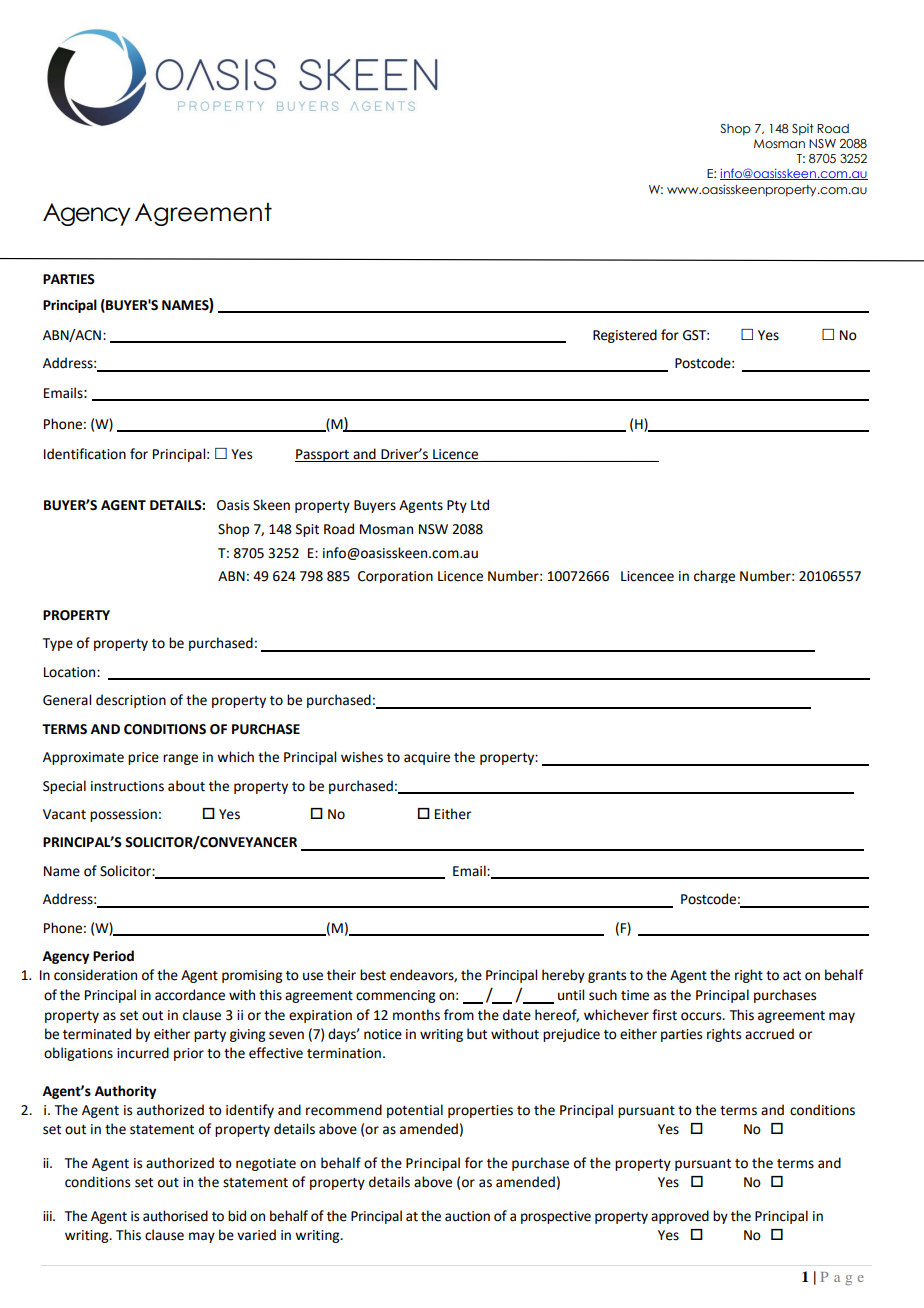 The height and width of the screenshot is (1308, 924). What do you see at coordinates (362, 757) in the screenshot?
I see `wishes` at bounding box center [362, 757].
